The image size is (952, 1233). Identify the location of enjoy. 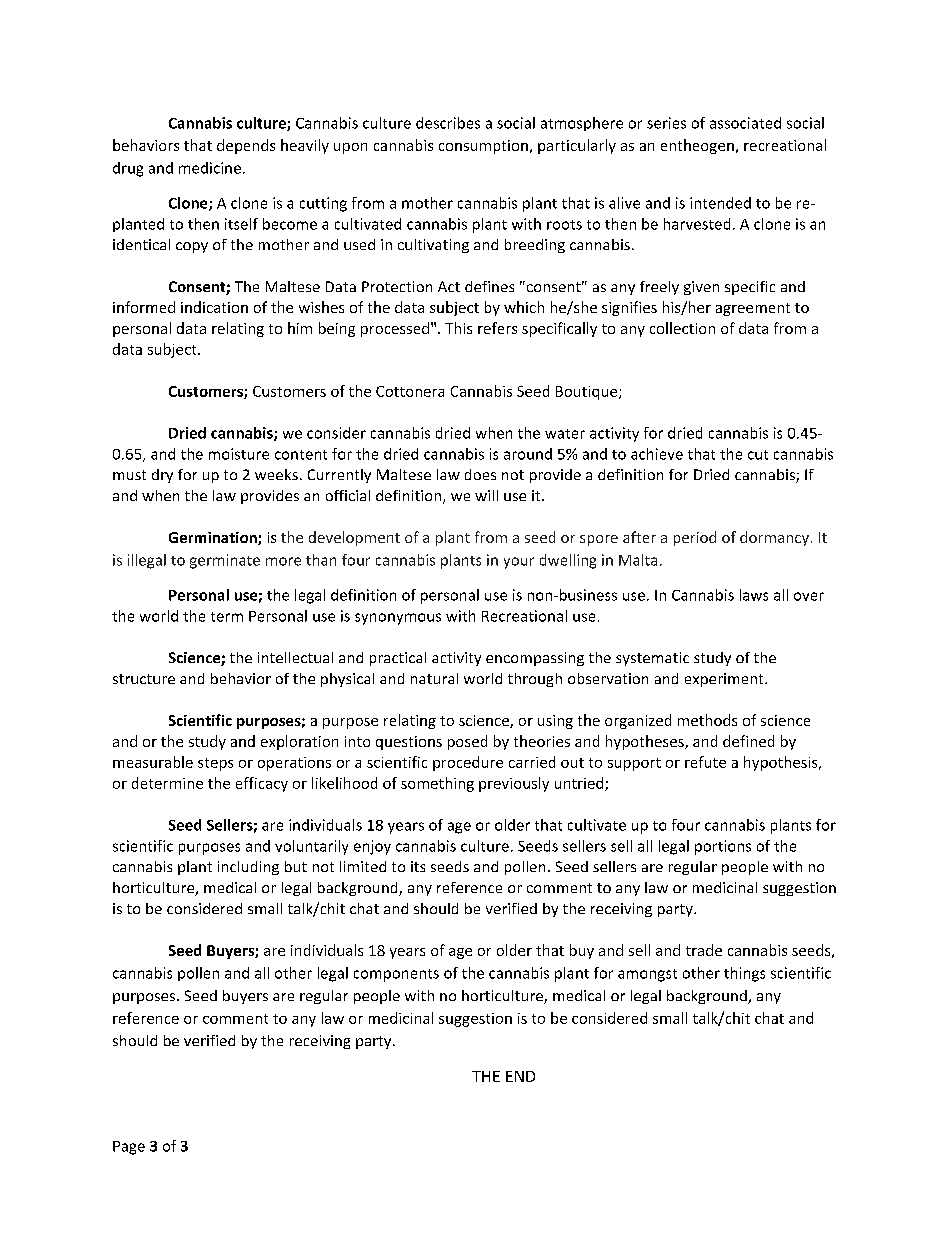
(372, 847).
